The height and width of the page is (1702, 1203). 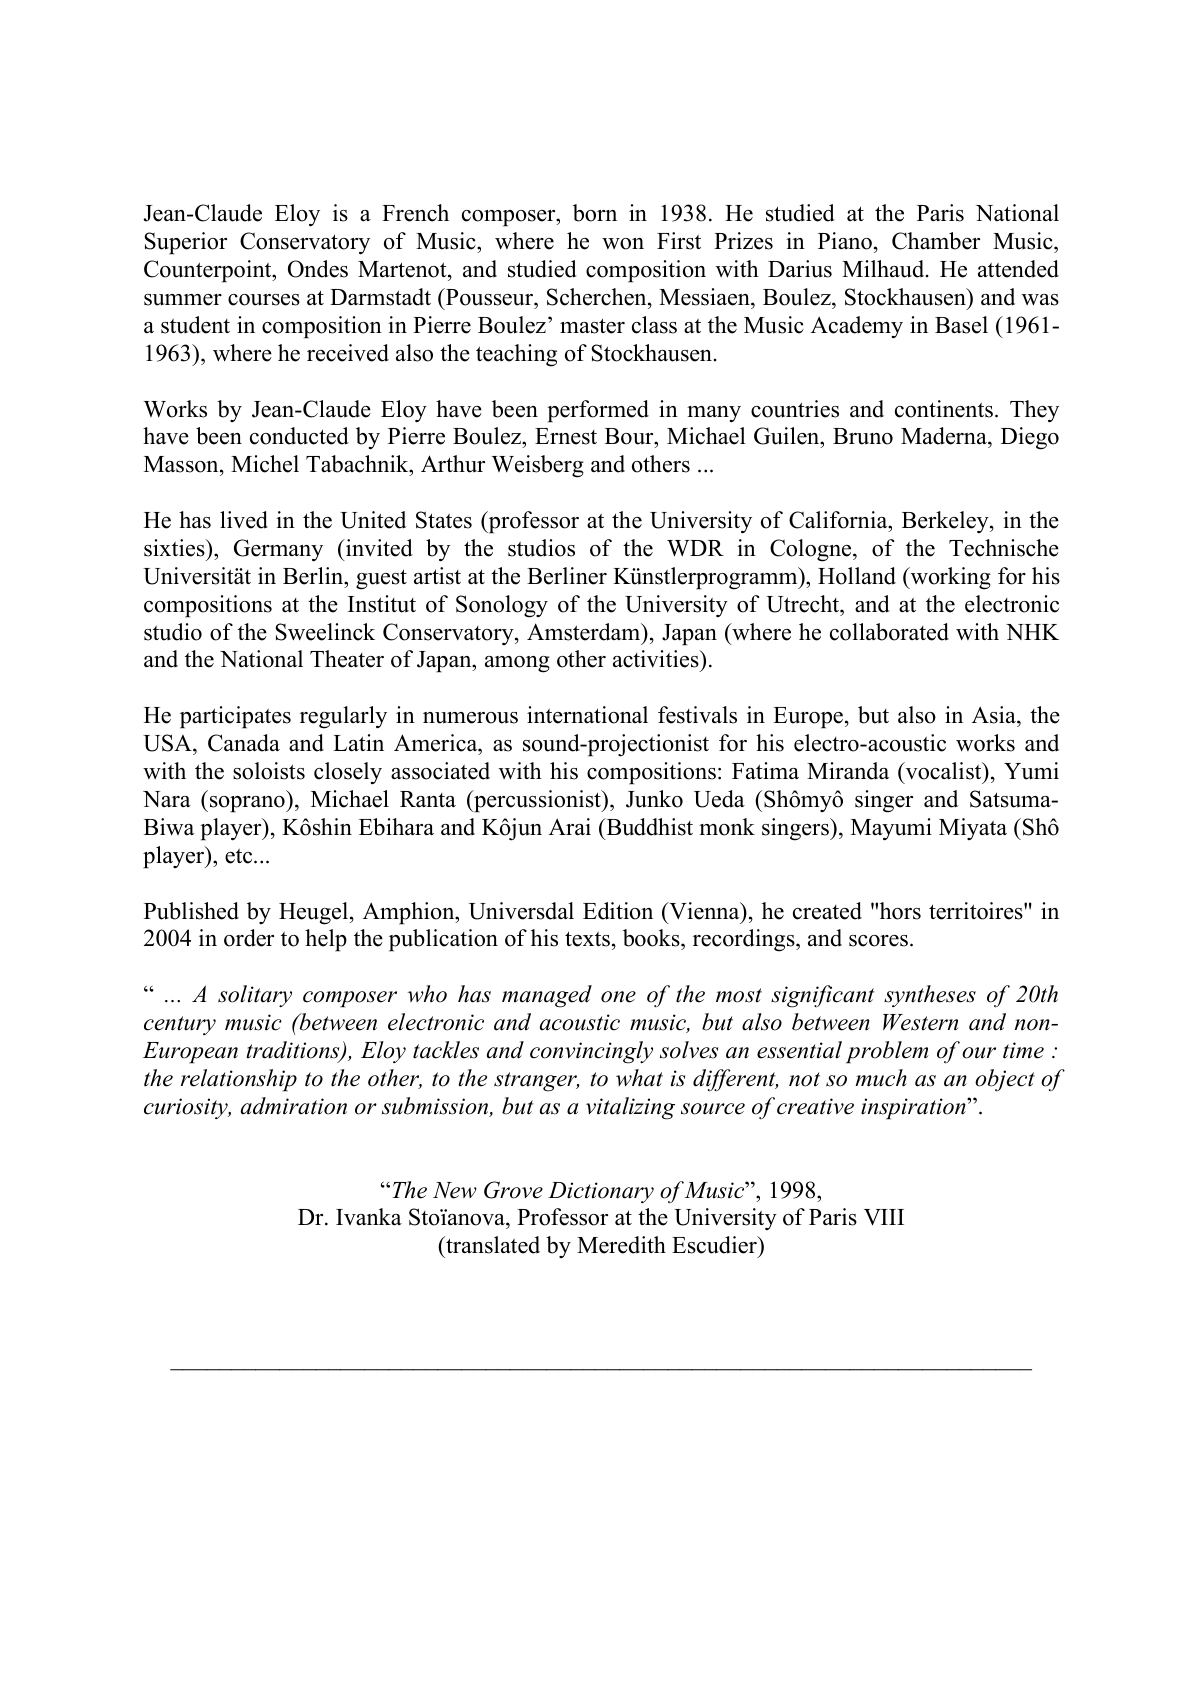 What do you see at coordinates (930, 996) in the page?
I see `syntheses` at bounding box center [930, 996].
